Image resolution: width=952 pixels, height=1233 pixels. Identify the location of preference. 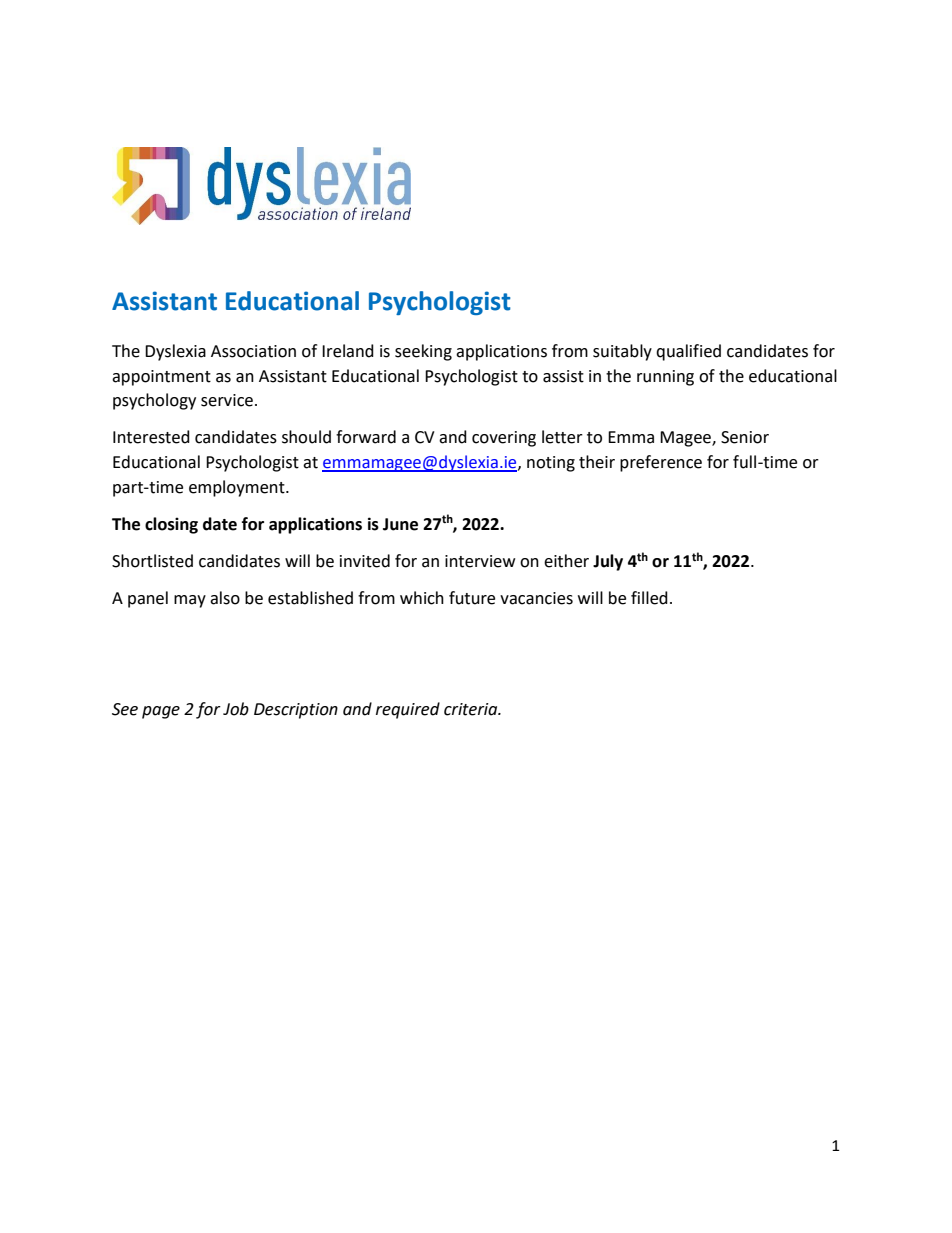
(661, 463).
